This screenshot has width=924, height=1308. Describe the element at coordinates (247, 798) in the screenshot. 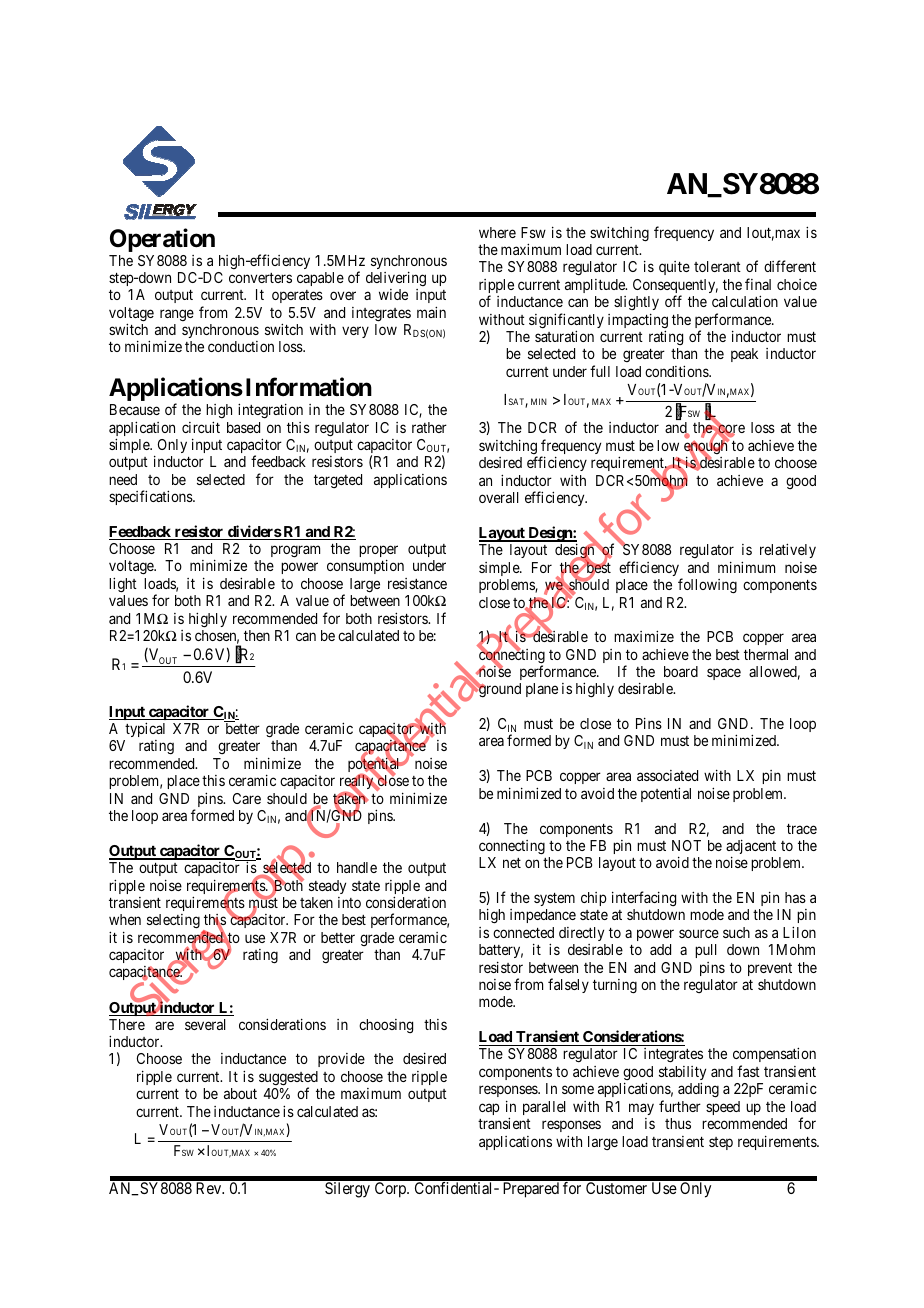

I see `Care` at that location.
